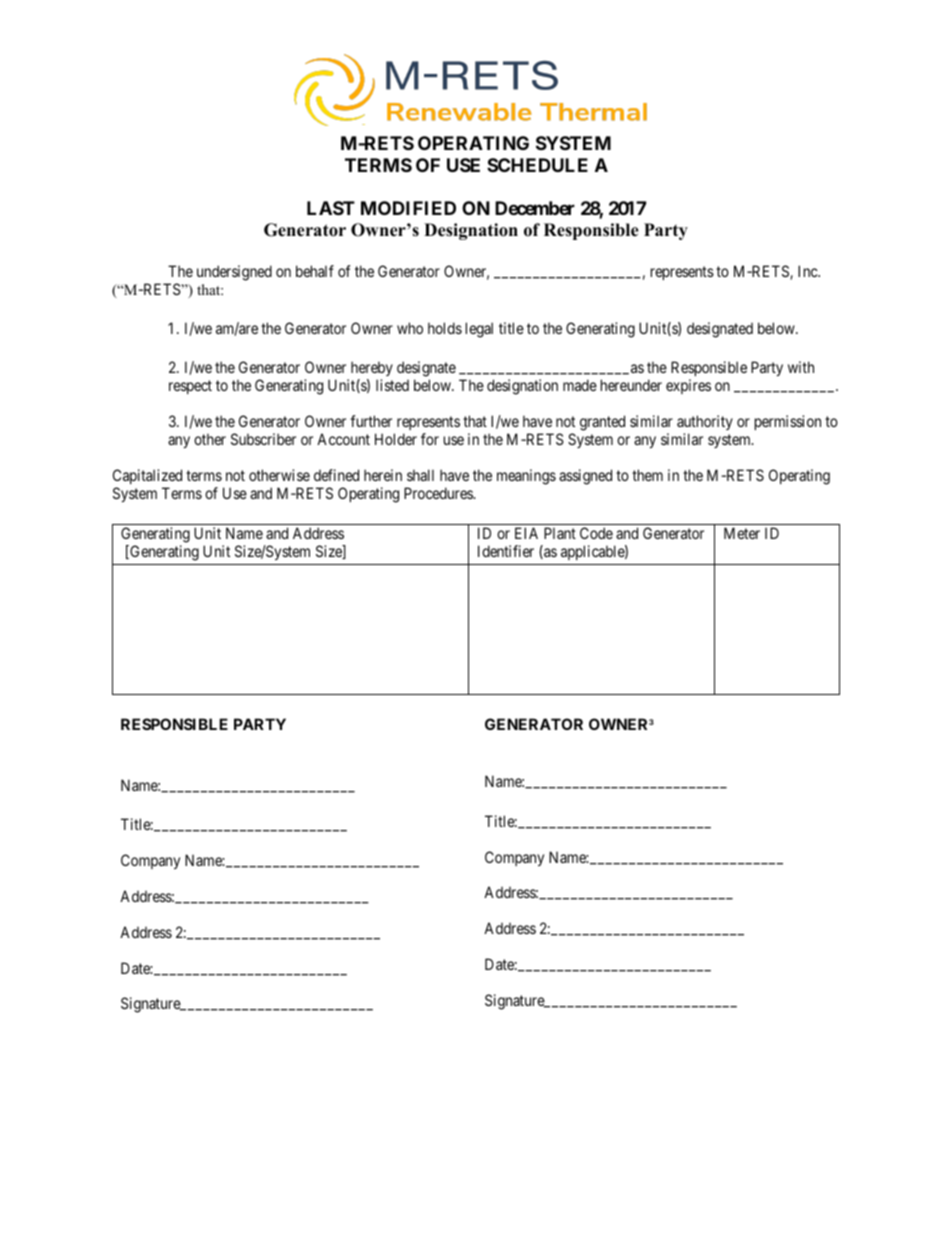 The image size is (952, 1233). I want to click on undersigned, so click(234, 273).
